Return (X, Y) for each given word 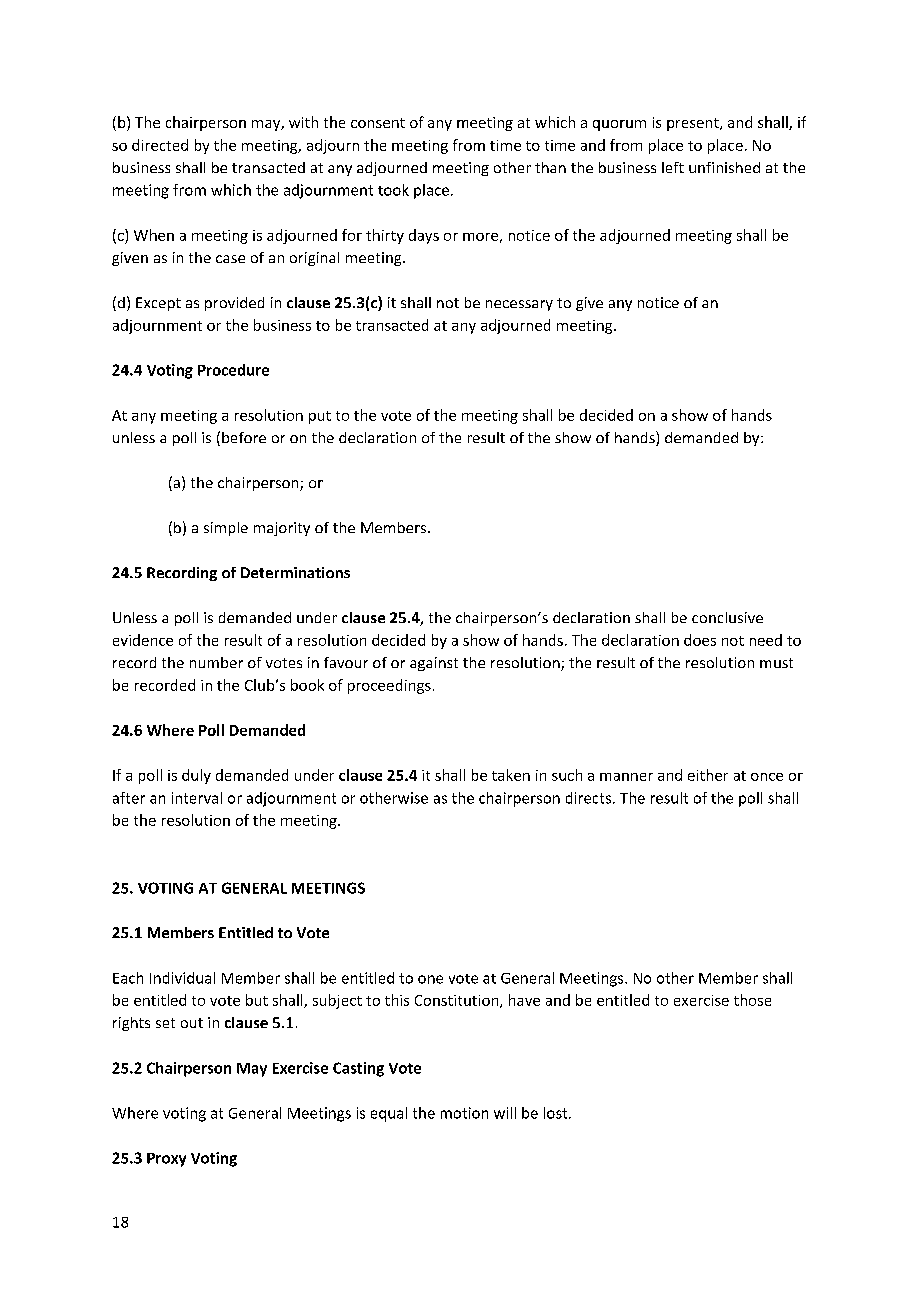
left (673, 167)
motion (464, 1113)
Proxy (166, 1160)
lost (557, 1113)
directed (160, 145)
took (393, 190)
